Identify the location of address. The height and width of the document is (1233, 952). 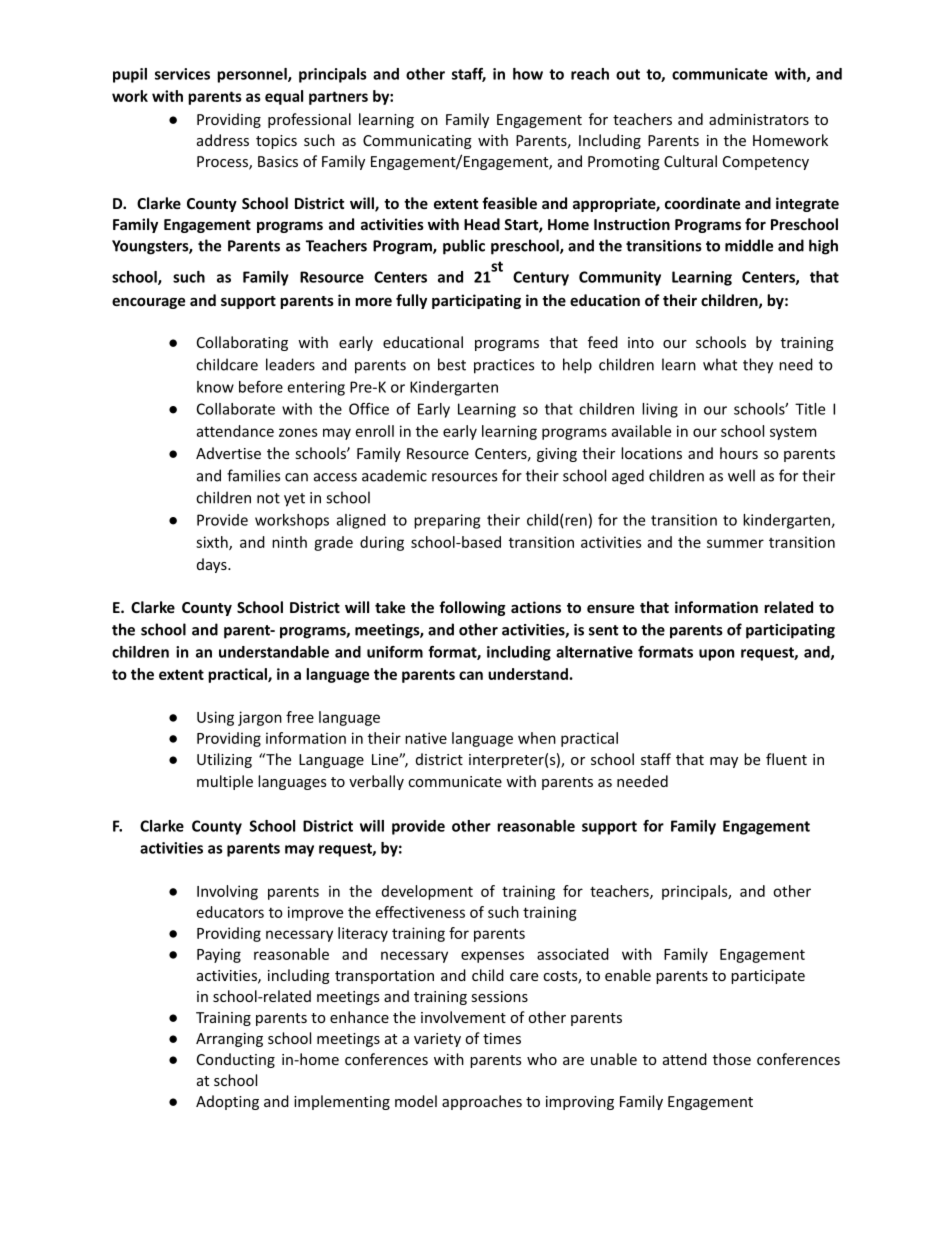
(223, 140).
